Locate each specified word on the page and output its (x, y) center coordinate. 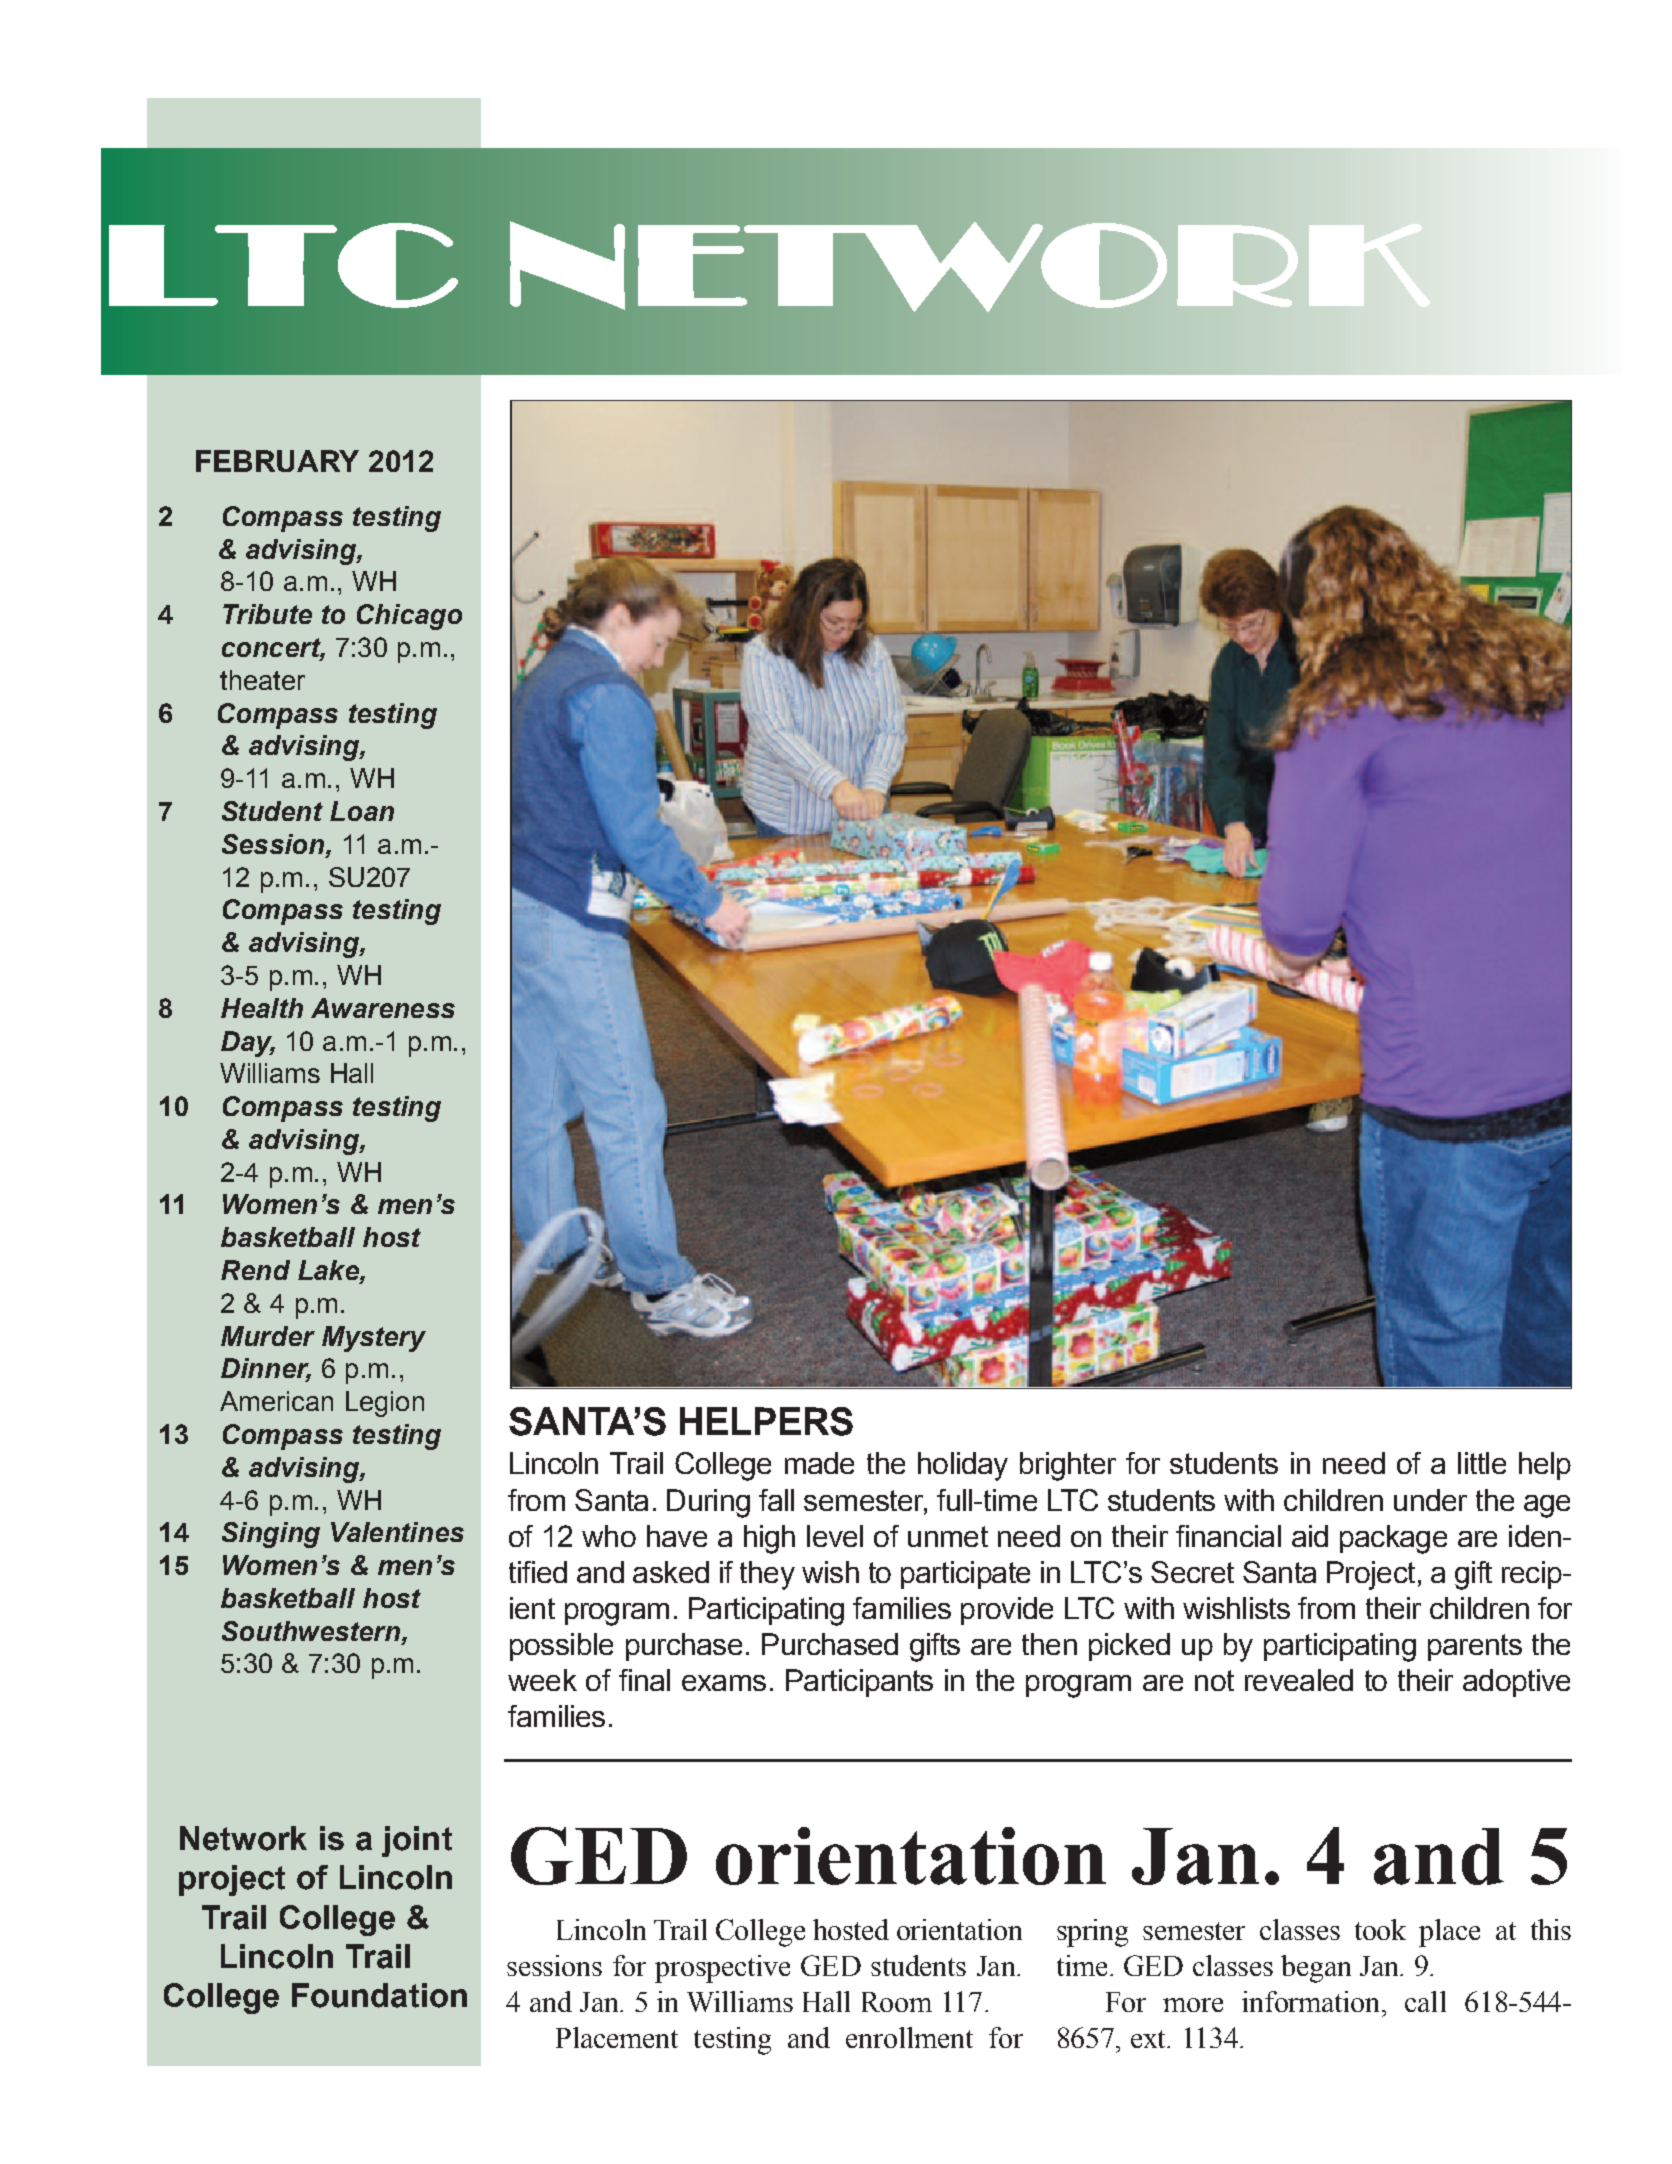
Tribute (267, 614)
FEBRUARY (277, 461)
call (1425, 2001)
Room (897, 2002)
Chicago (409, 617)
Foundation (379, 1995)
